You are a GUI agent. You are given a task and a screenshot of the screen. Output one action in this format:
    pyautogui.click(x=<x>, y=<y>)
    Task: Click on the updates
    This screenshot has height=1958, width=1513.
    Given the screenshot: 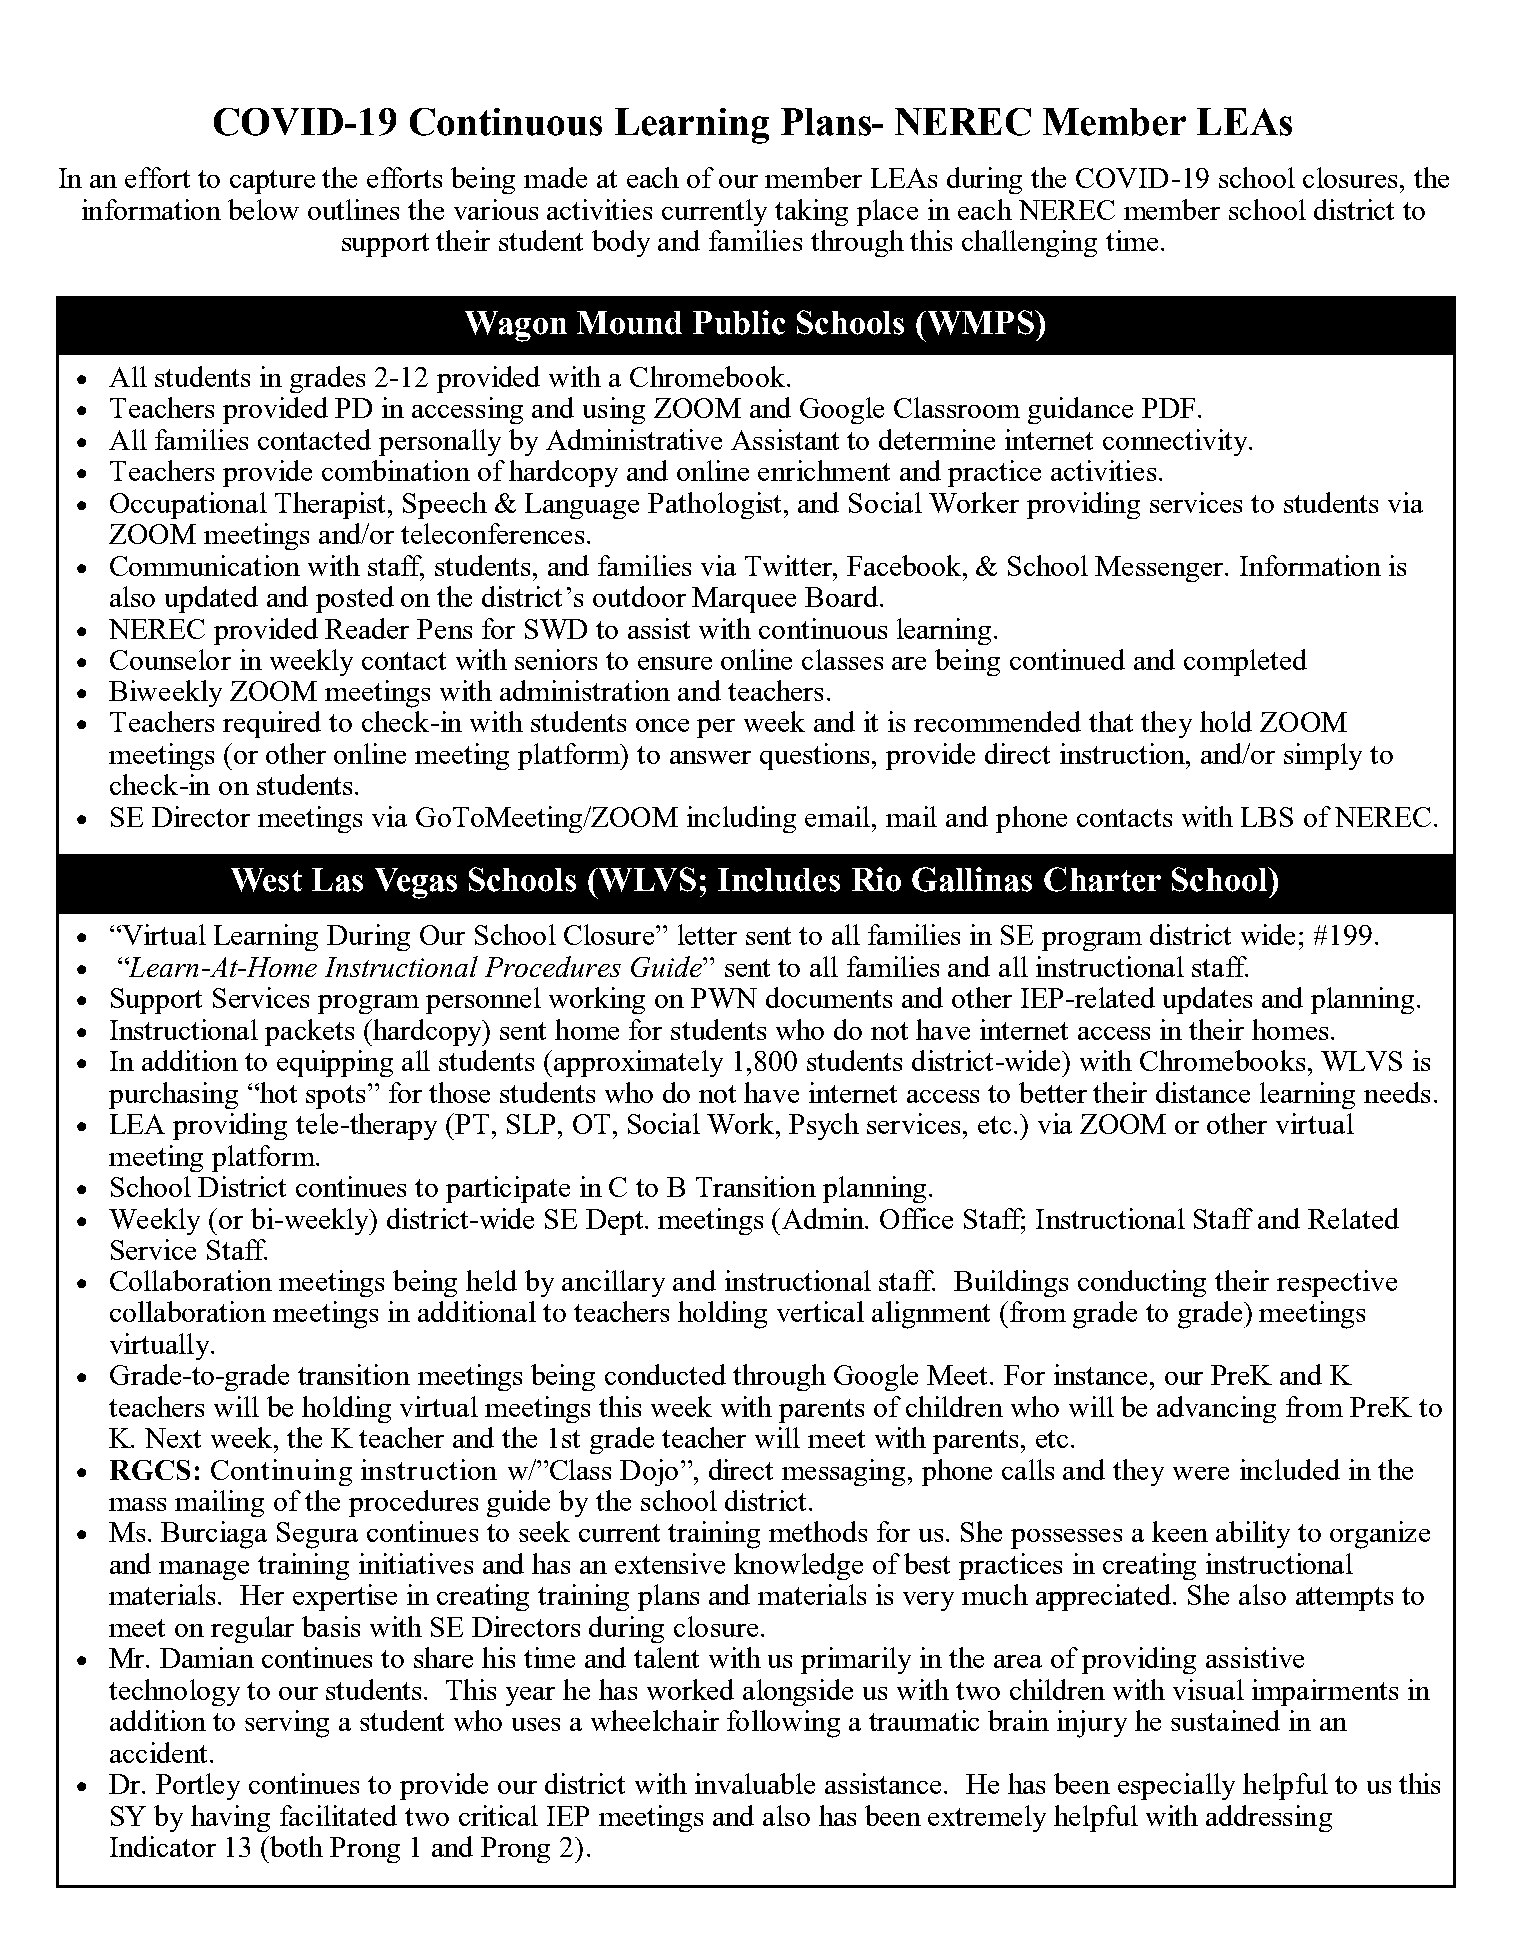 What is the action you would take?
    pyautogui.click(x=1207, y=1000)
